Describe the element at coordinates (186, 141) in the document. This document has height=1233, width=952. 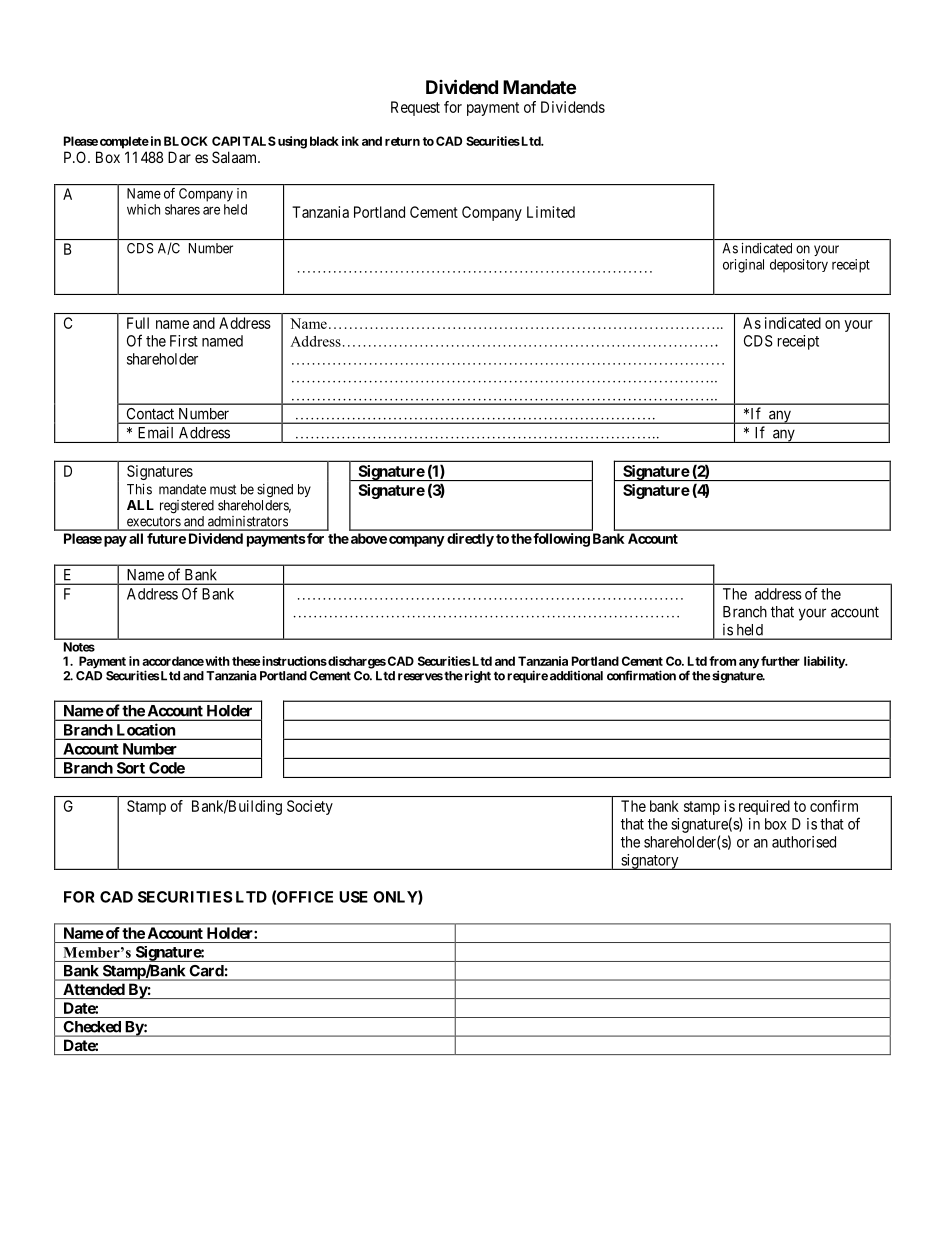
I see `BLOCK` at that location.
